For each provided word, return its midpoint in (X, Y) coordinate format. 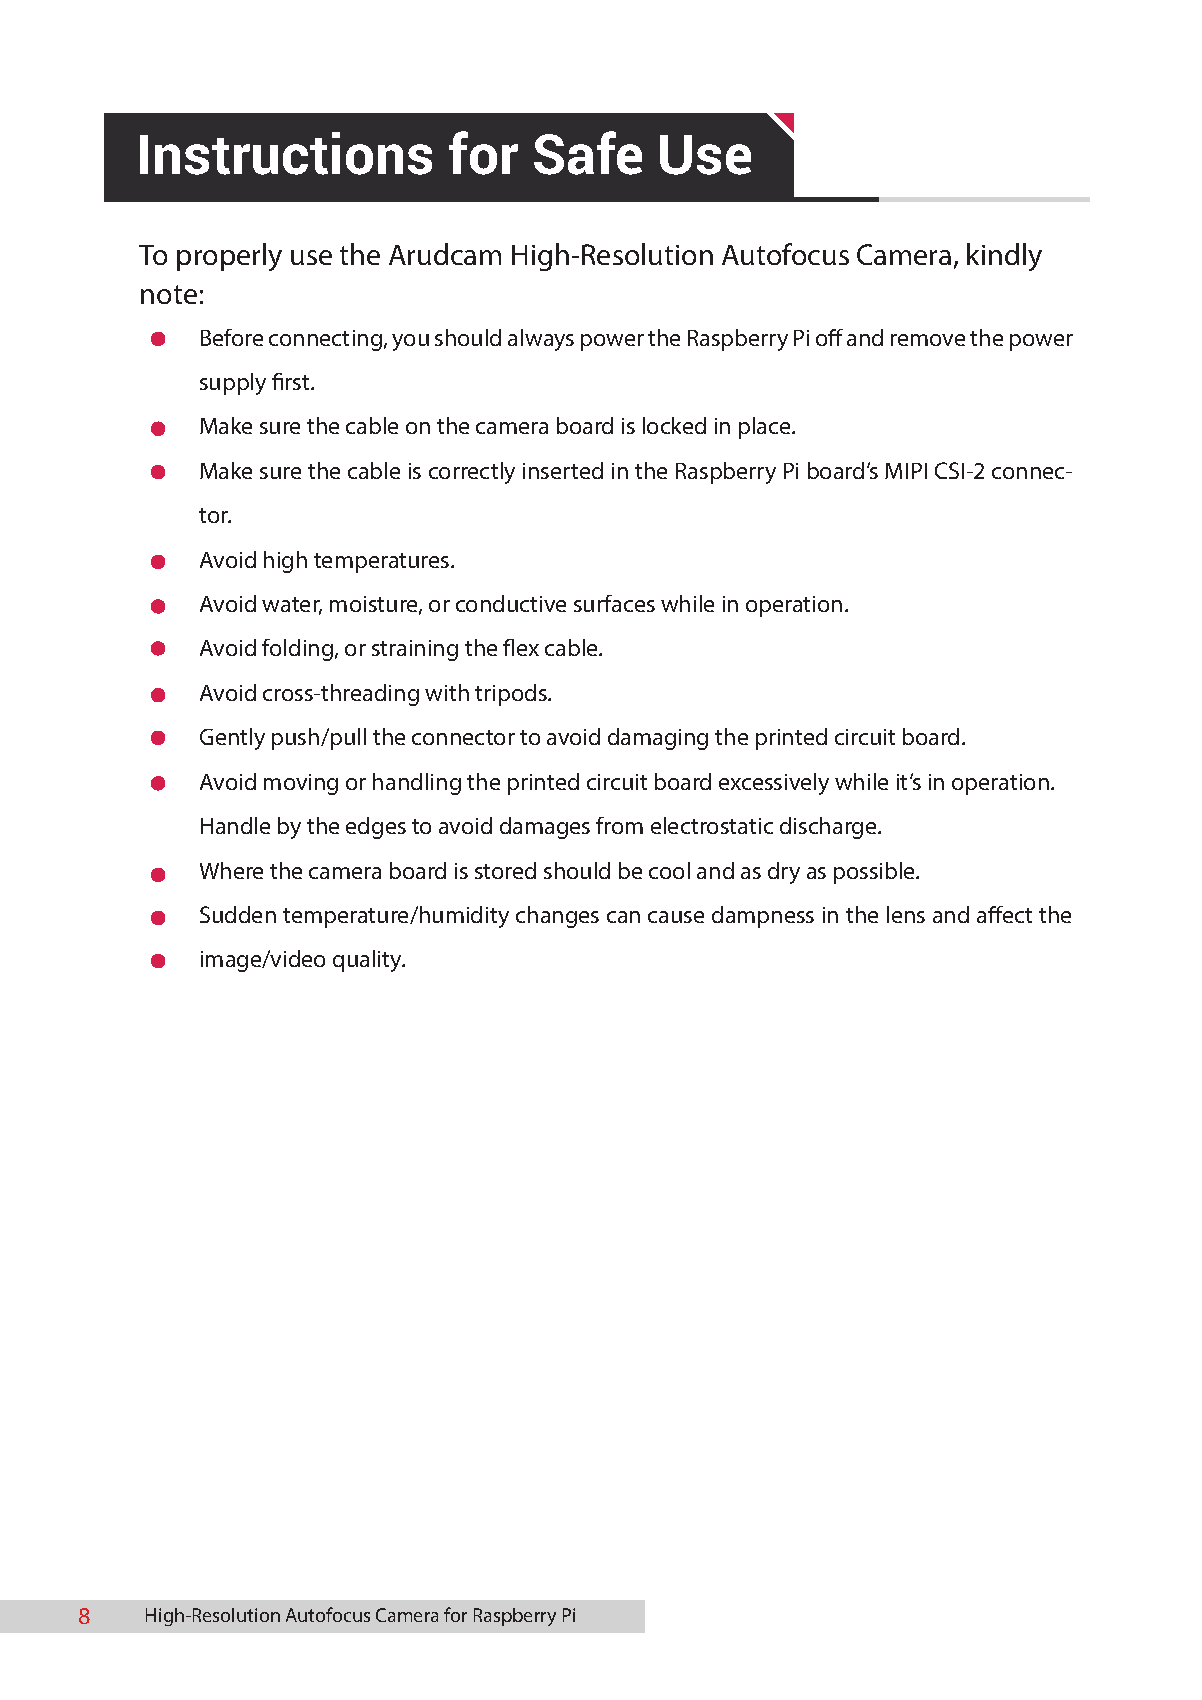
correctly (472, 473)
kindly (1004, 257)
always (541, 340)
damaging (658, 739)
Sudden (238, 914)
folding (299, 650)
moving (301, 784)
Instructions (286, 153)
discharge (829, 828)
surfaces (614, 603)
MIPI (906, 471)
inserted (563, 470)
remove (928, 340)
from (619, 825)
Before (232, 337)
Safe (588, 153)
